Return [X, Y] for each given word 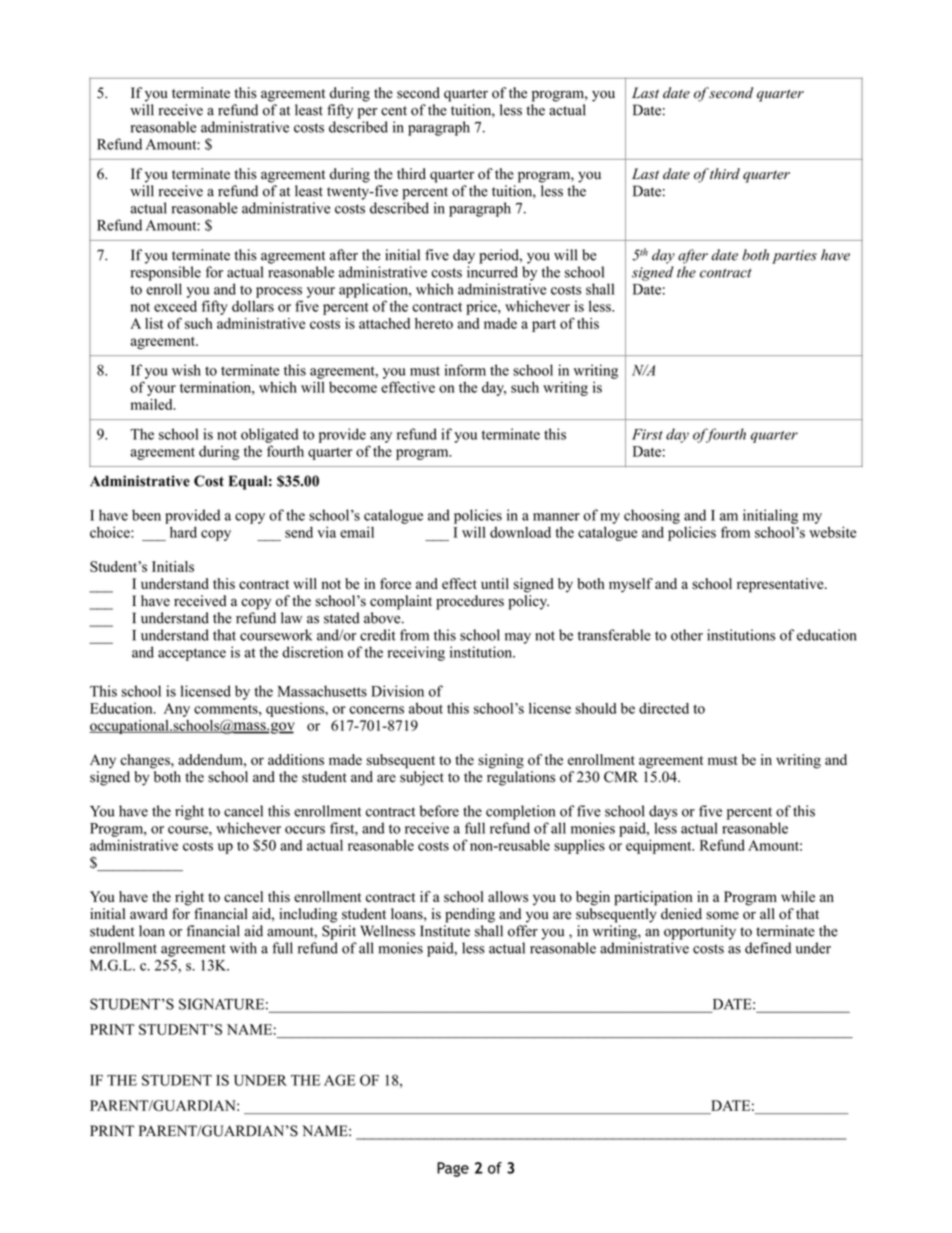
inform [465, 370]
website [832, 532]
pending [470, 915]
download [520, 532]
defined [768, 948]
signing [501, 761]
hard [183, 532]
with [243, 948]
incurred [492, 272]
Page [453, 1169]
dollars [253, 306]
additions [296, 759]
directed [664, 708]
